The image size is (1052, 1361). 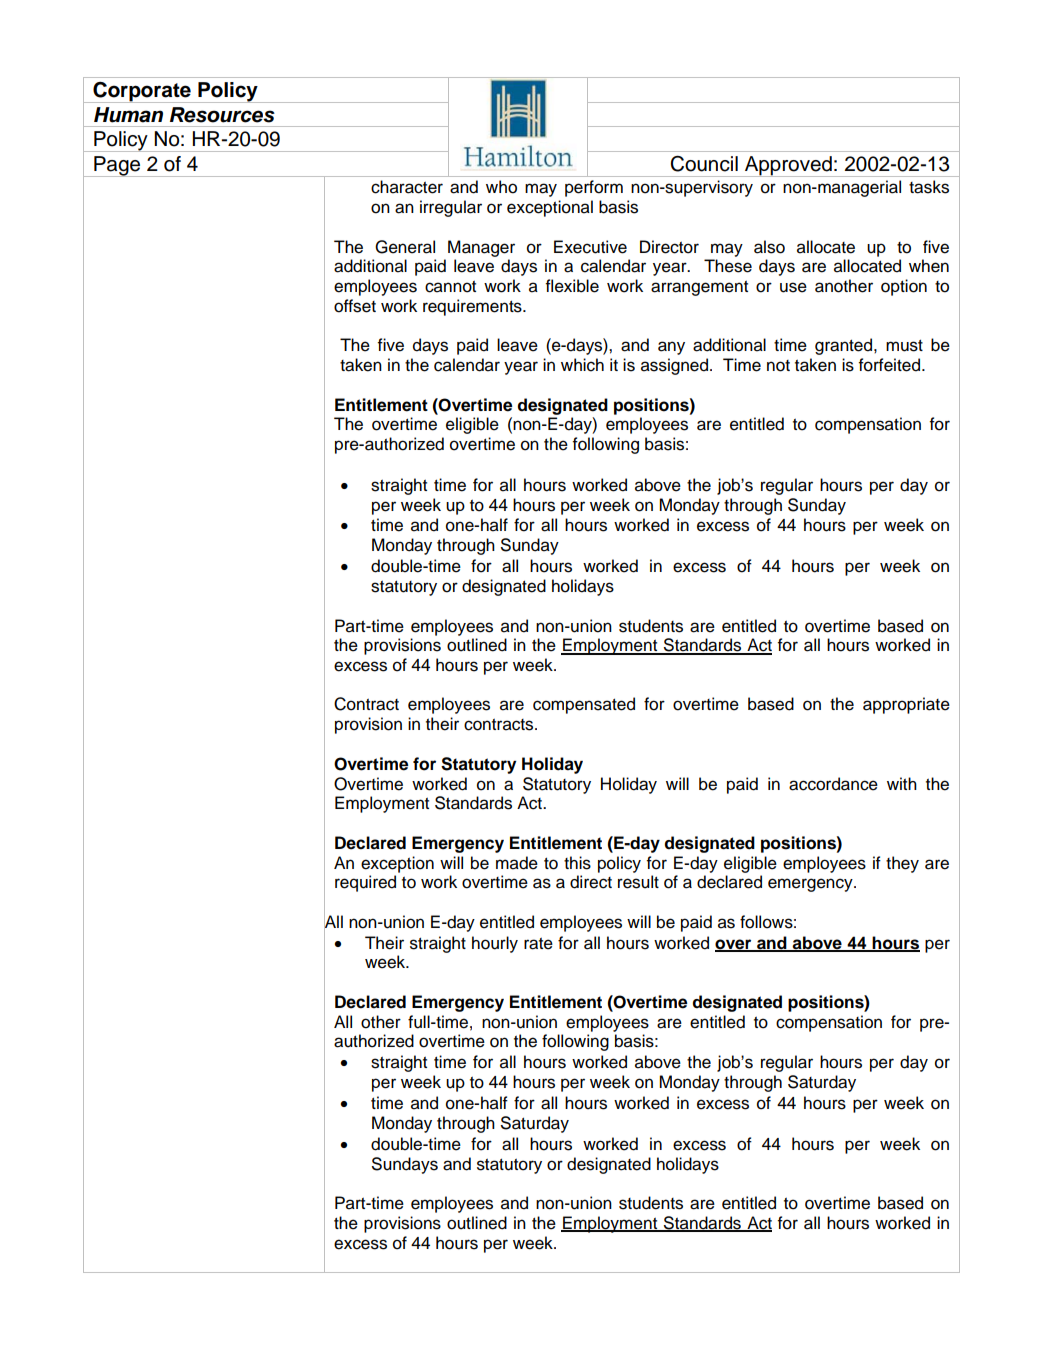 I want to click on Resources, so click(x=222, y=115).
